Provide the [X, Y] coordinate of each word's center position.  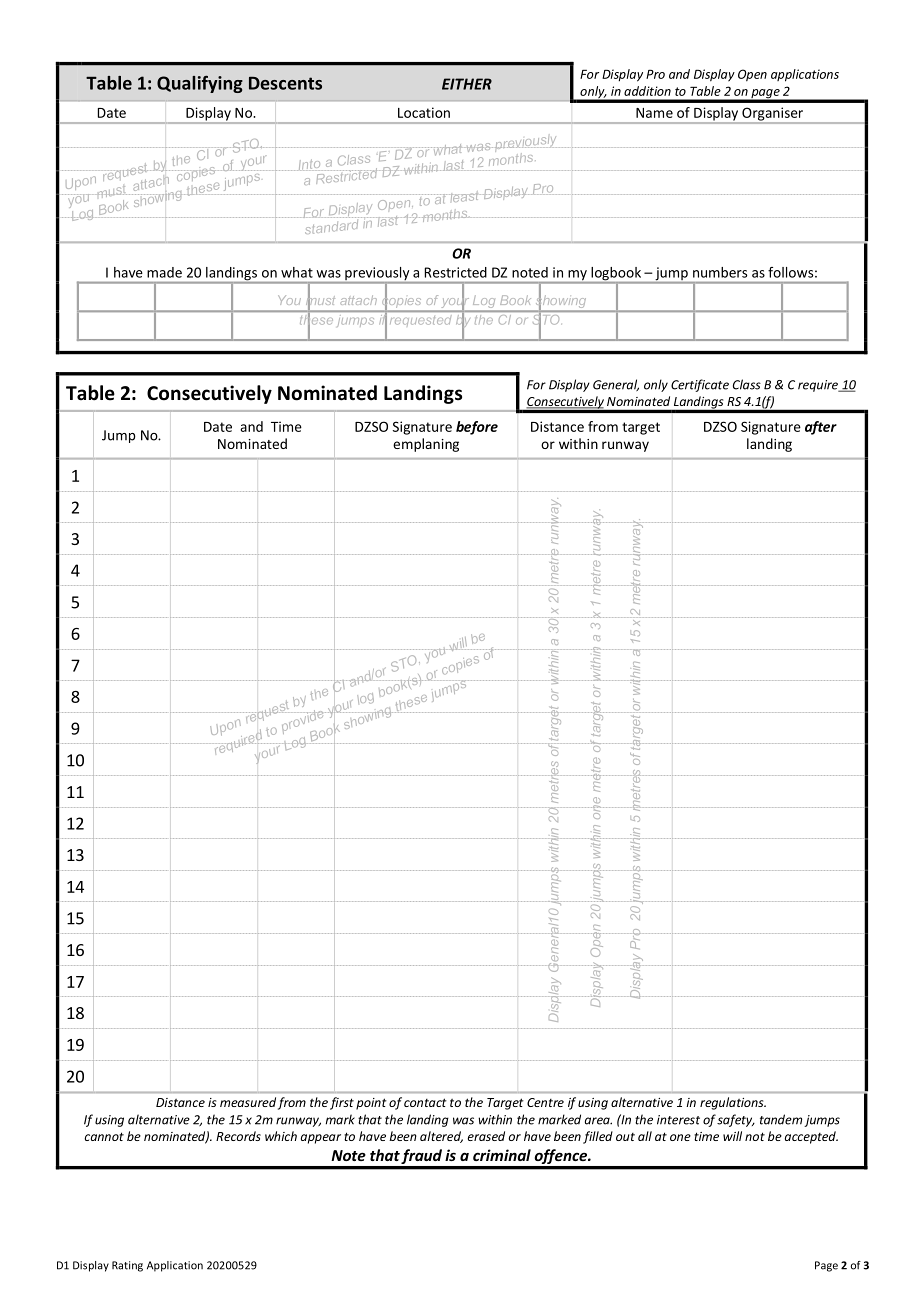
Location [424, 112]
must [320, 300]
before [477, 428]
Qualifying [200, 84]
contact [425, 1102]
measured [248, 1102]
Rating [127, 1266]
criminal [502, 1155]
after [821, 428]
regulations [733, 1103]
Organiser [772, 115]
